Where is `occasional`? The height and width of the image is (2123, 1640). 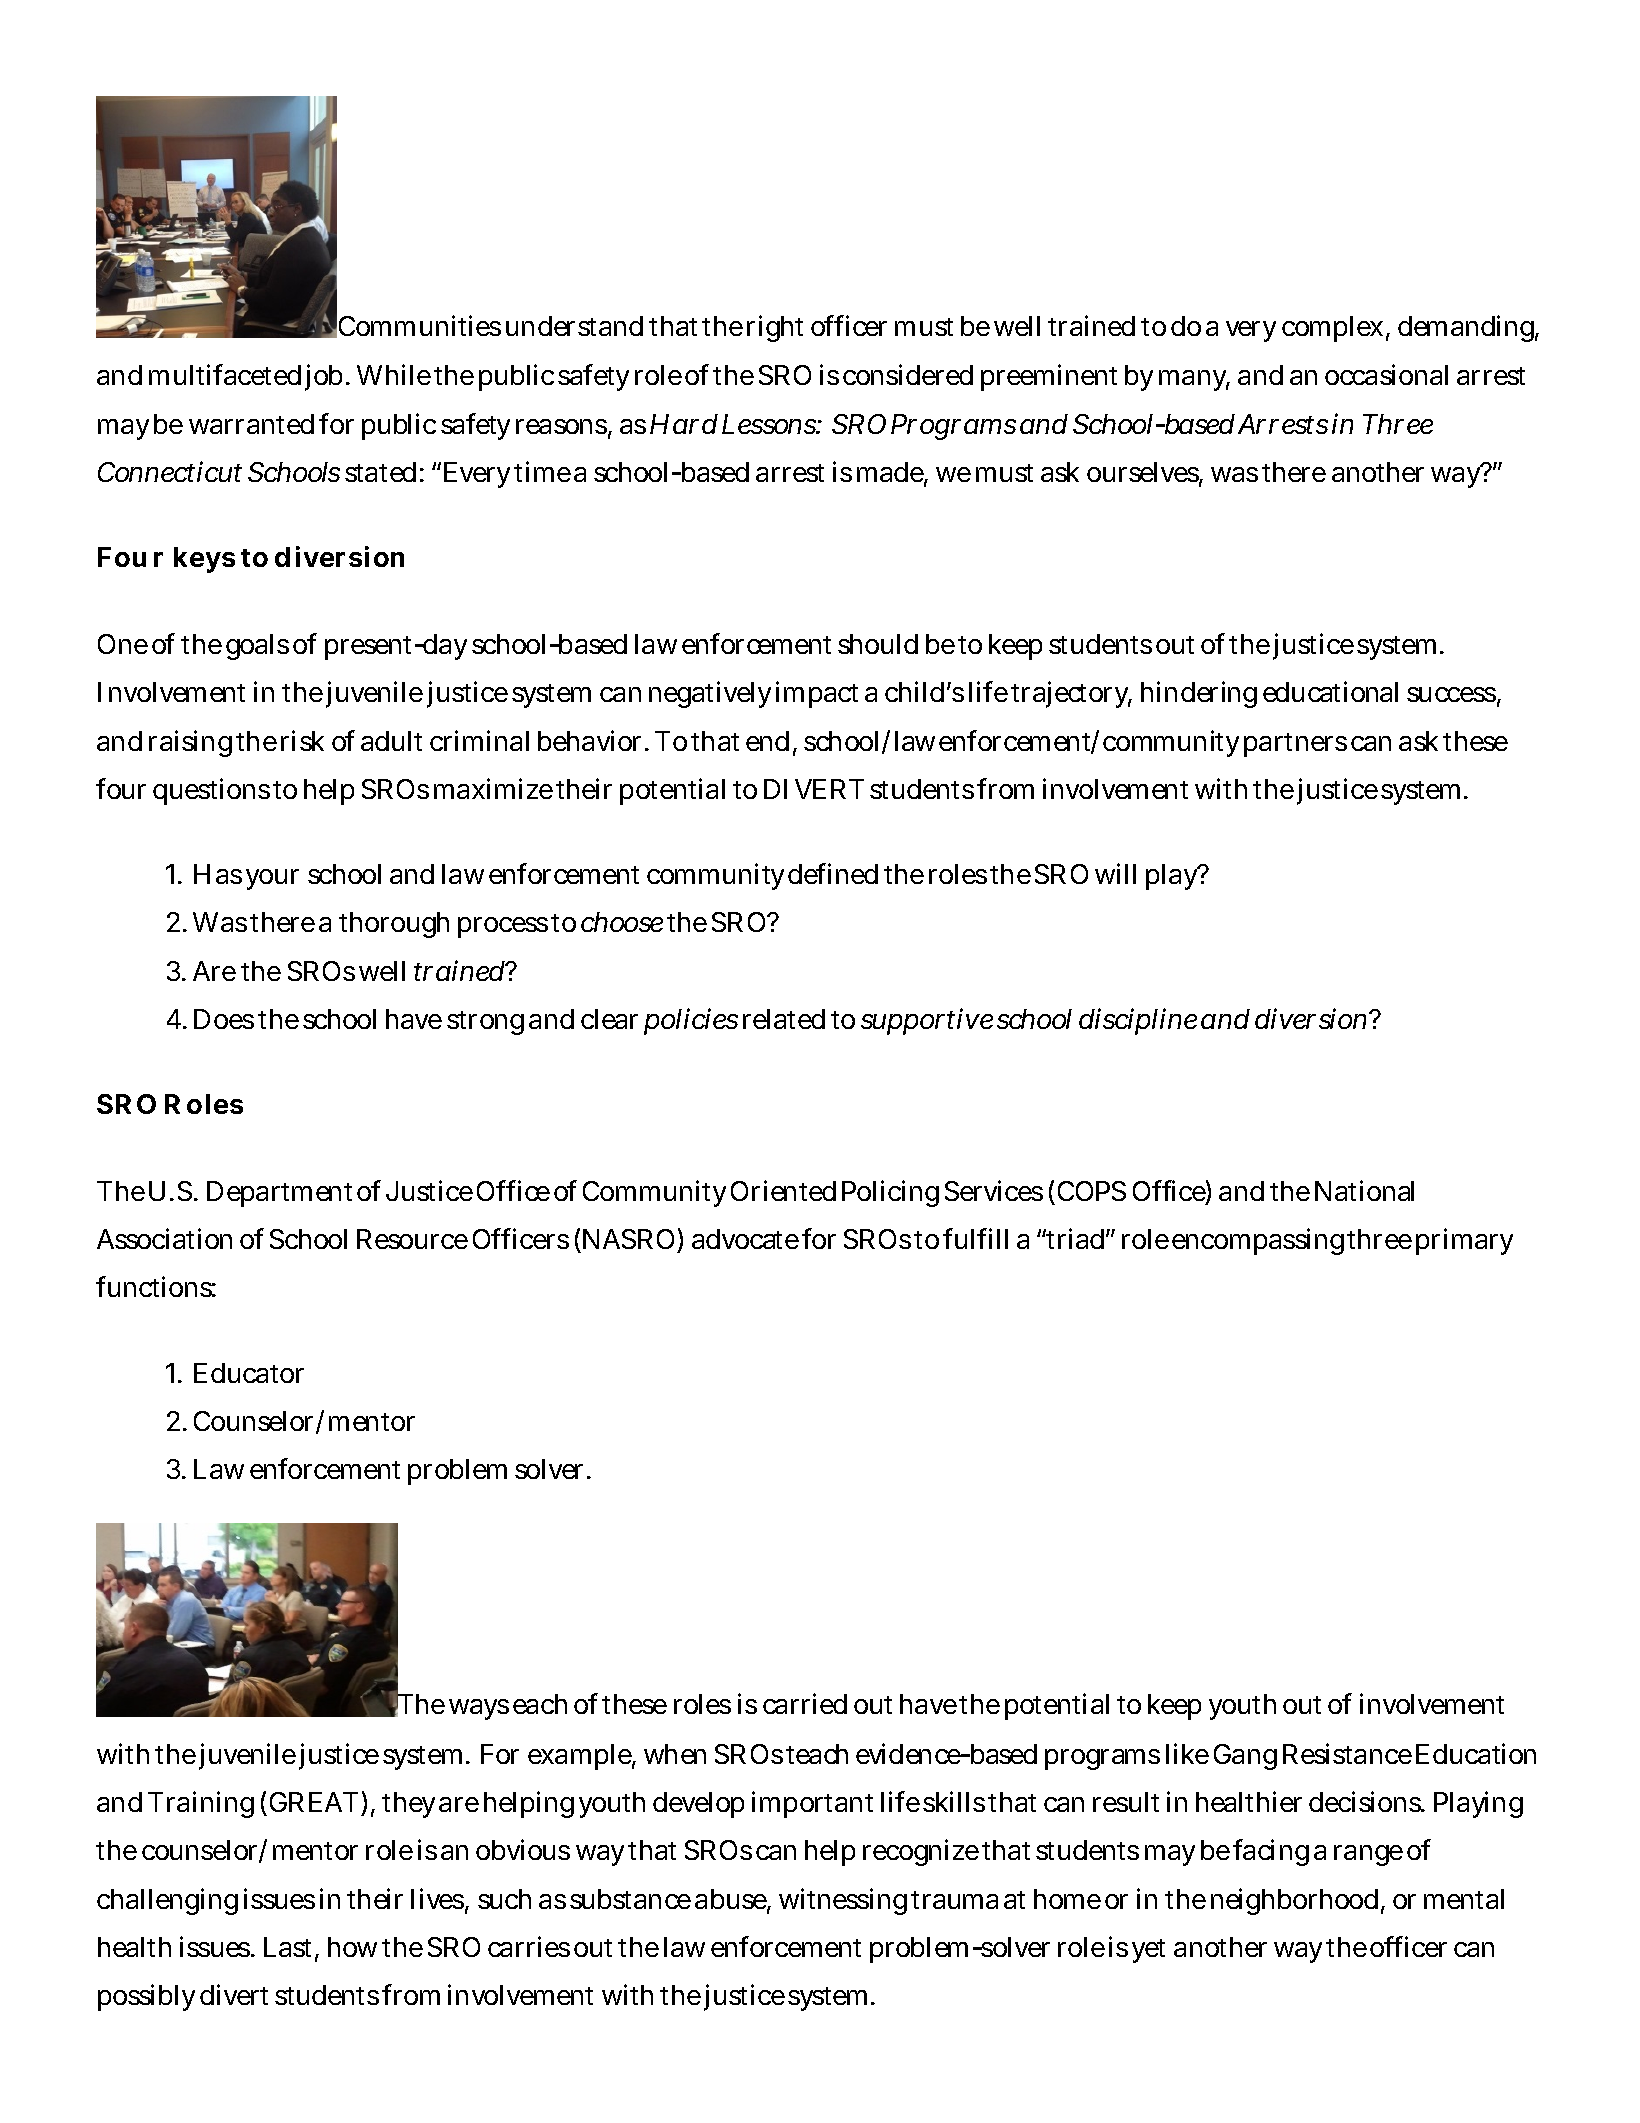 occasional is located at coordinates (1386, 374).
